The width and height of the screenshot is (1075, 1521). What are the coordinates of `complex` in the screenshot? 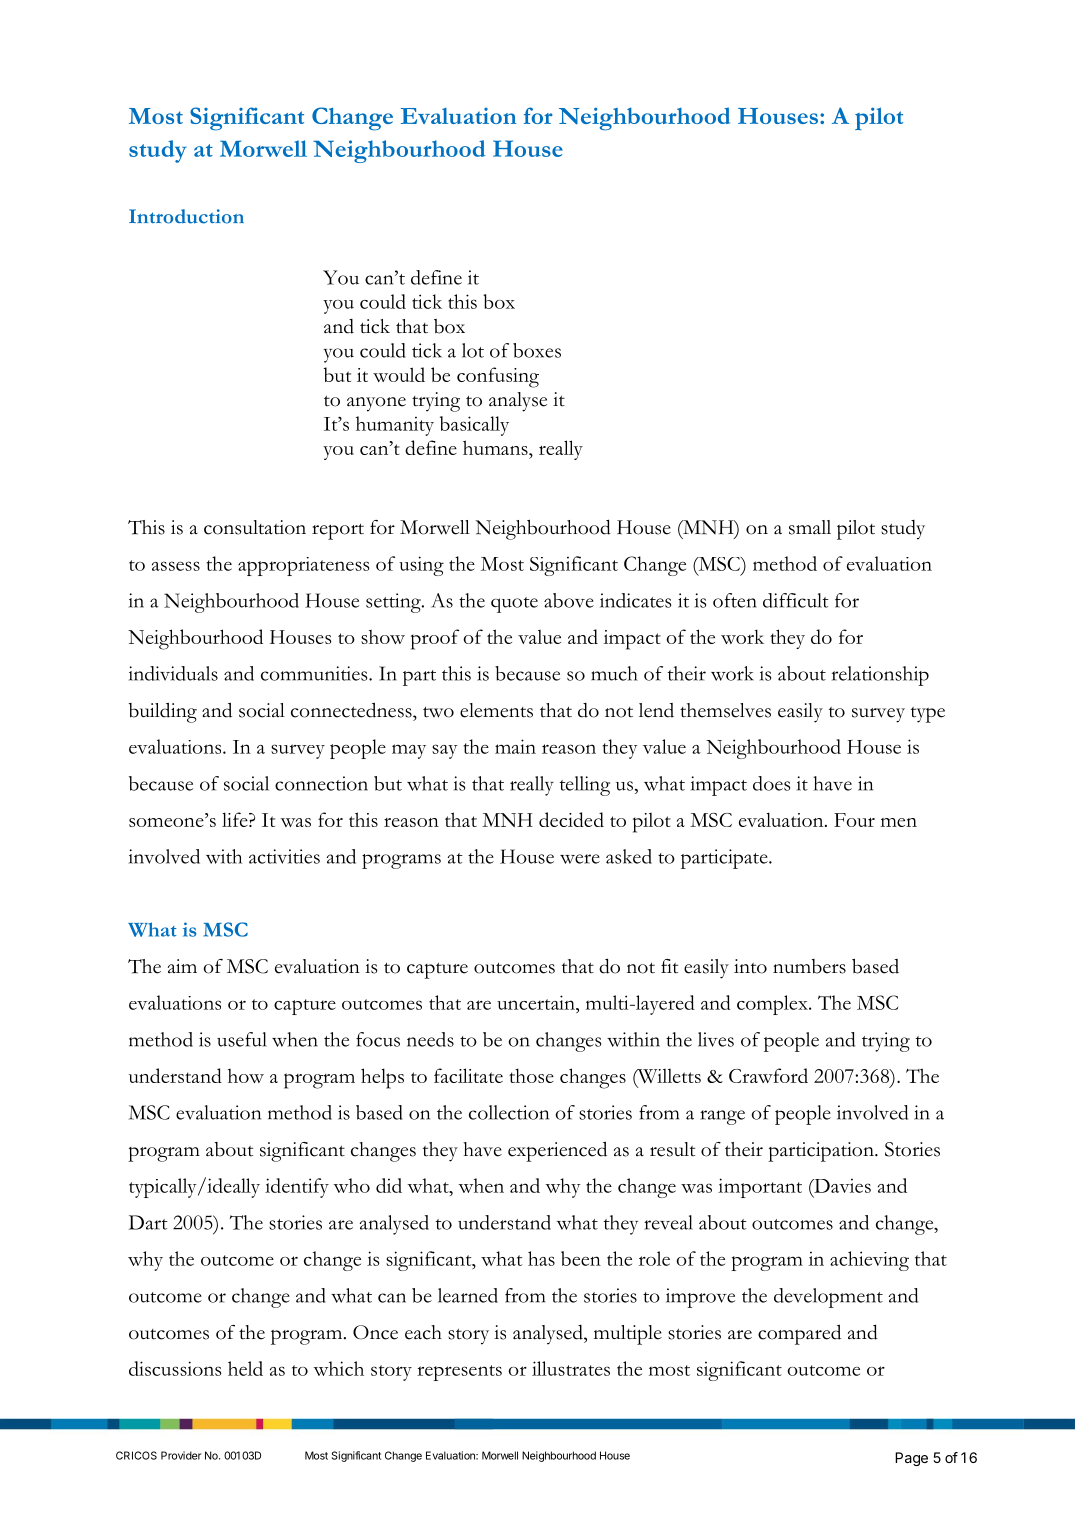 It's located at (773, 1005).
